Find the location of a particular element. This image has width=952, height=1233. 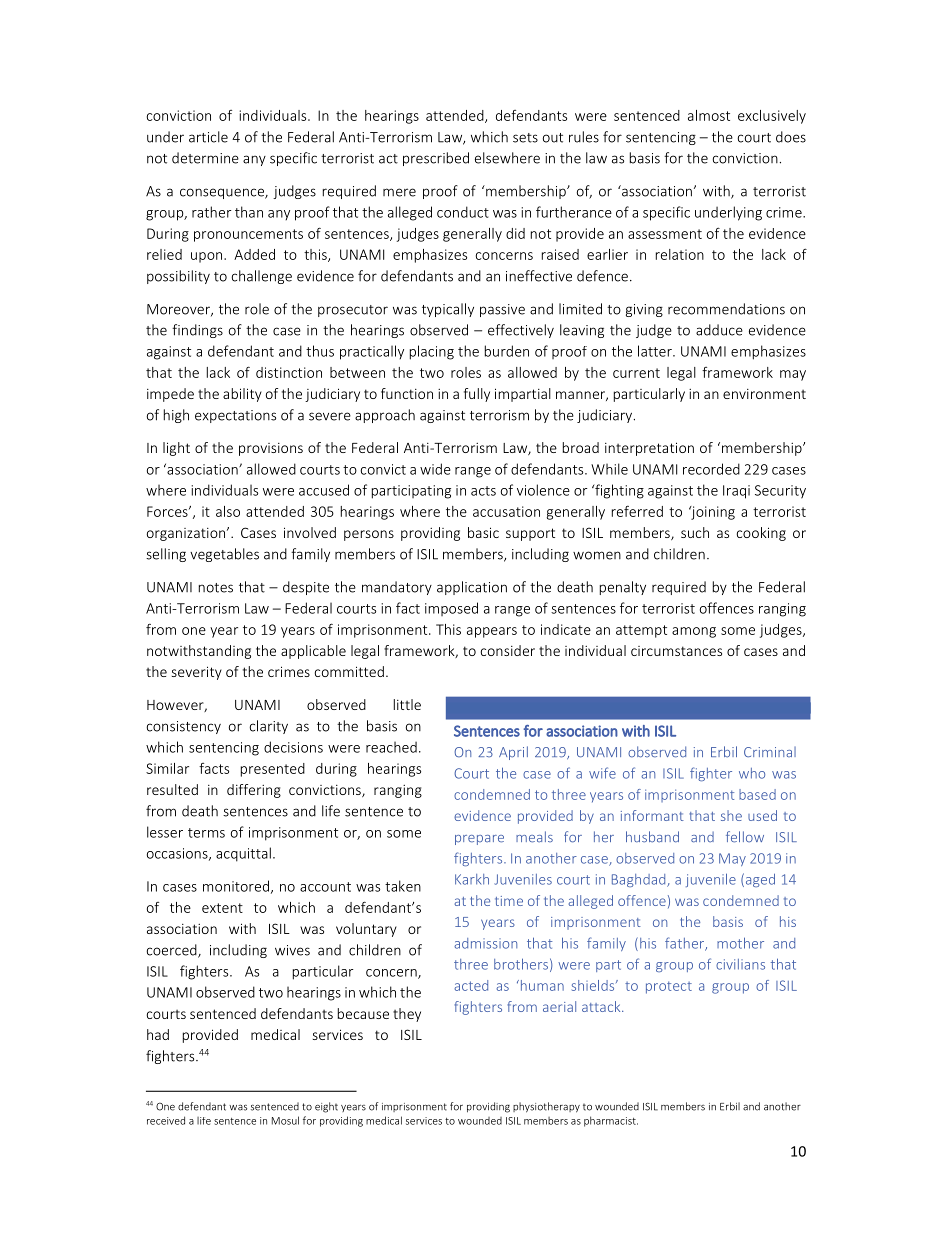

wide is located at coordinates (435, 469).
